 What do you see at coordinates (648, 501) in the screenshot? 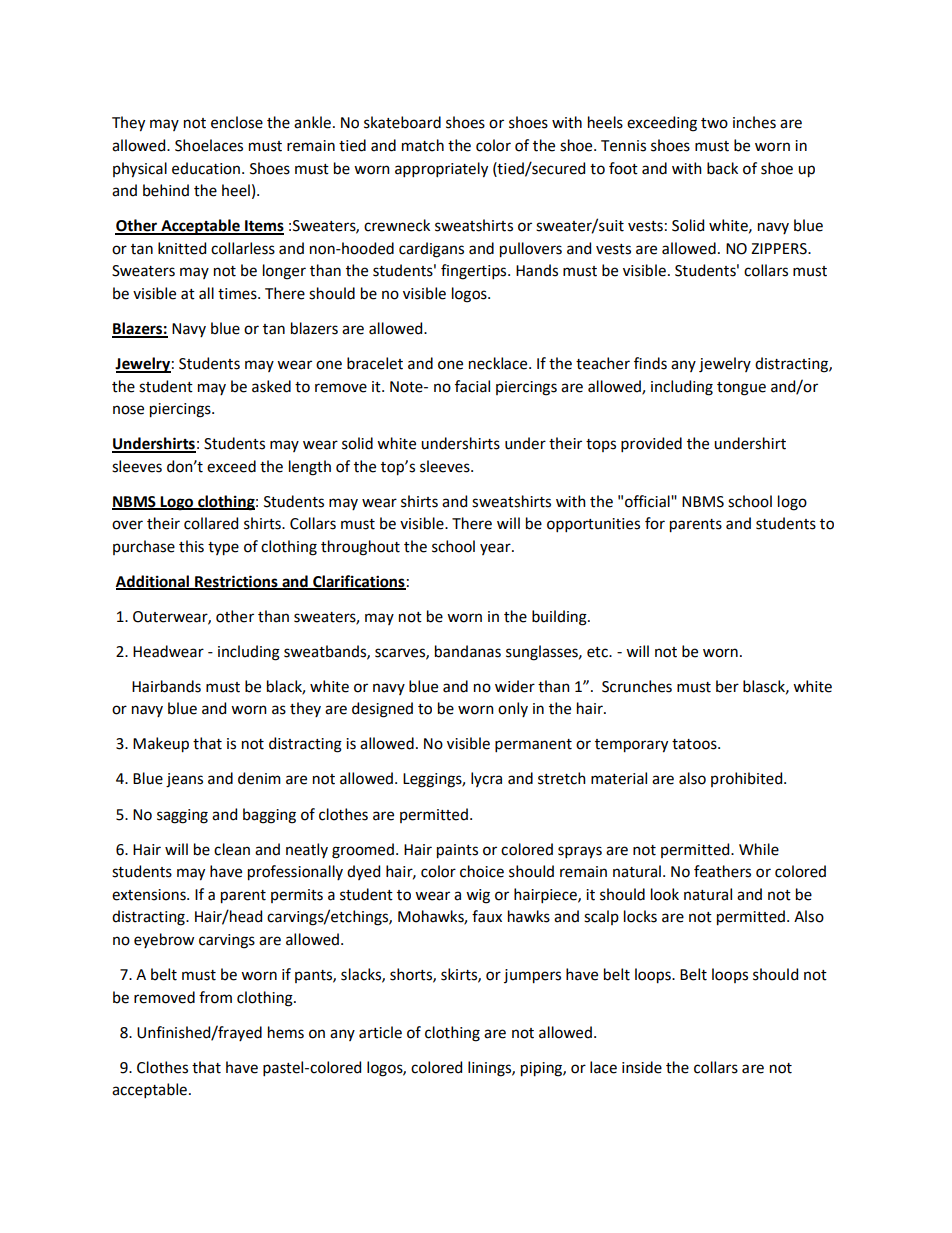
I see `official` at bounding box center [648, 501].
